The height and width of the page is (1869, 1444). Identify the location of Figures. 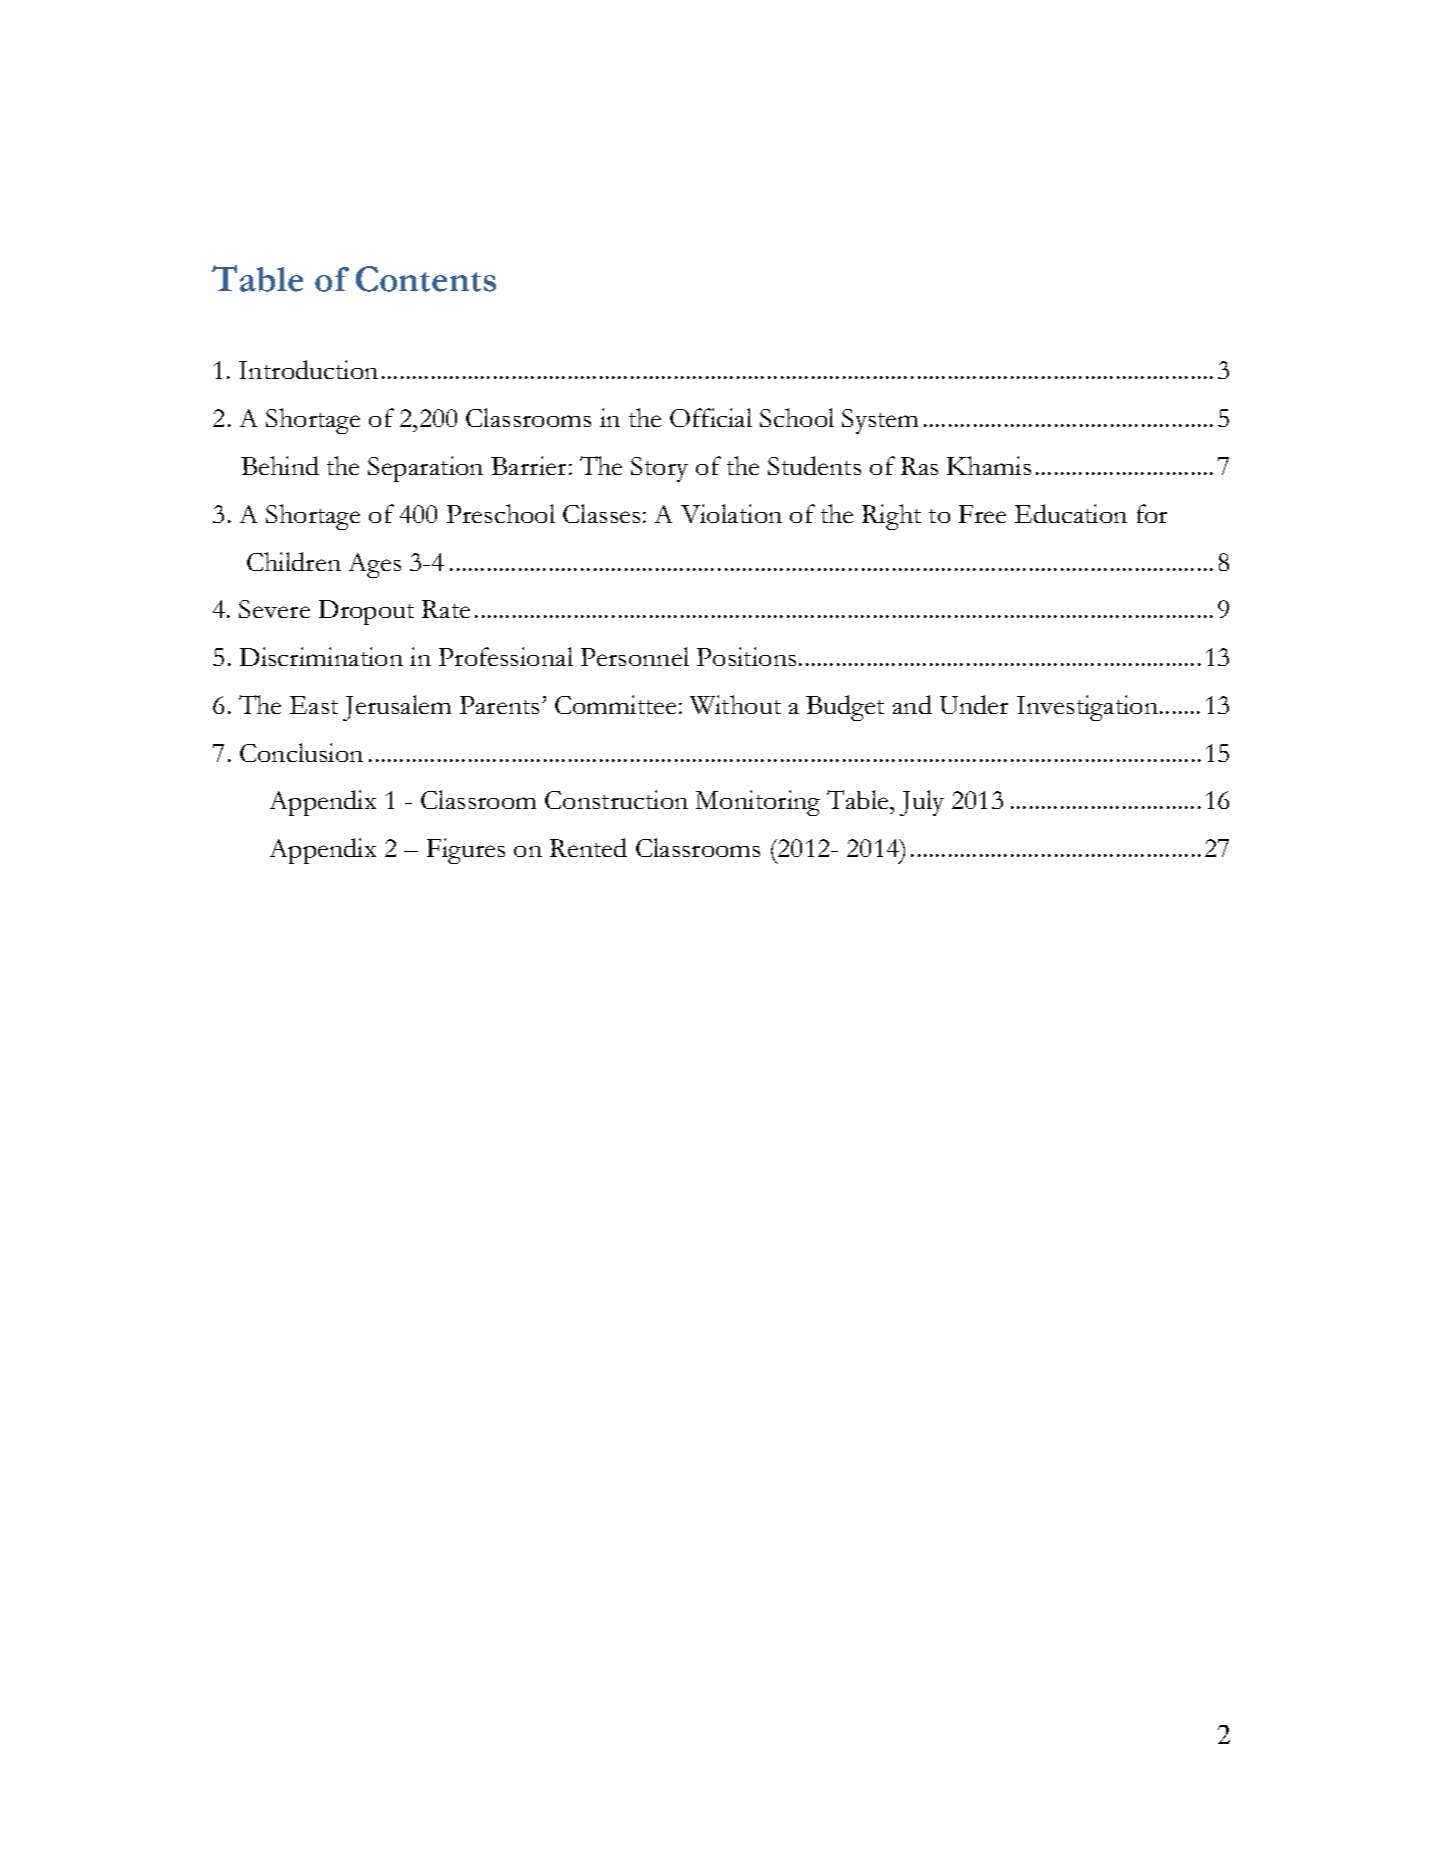
(466, 851).
